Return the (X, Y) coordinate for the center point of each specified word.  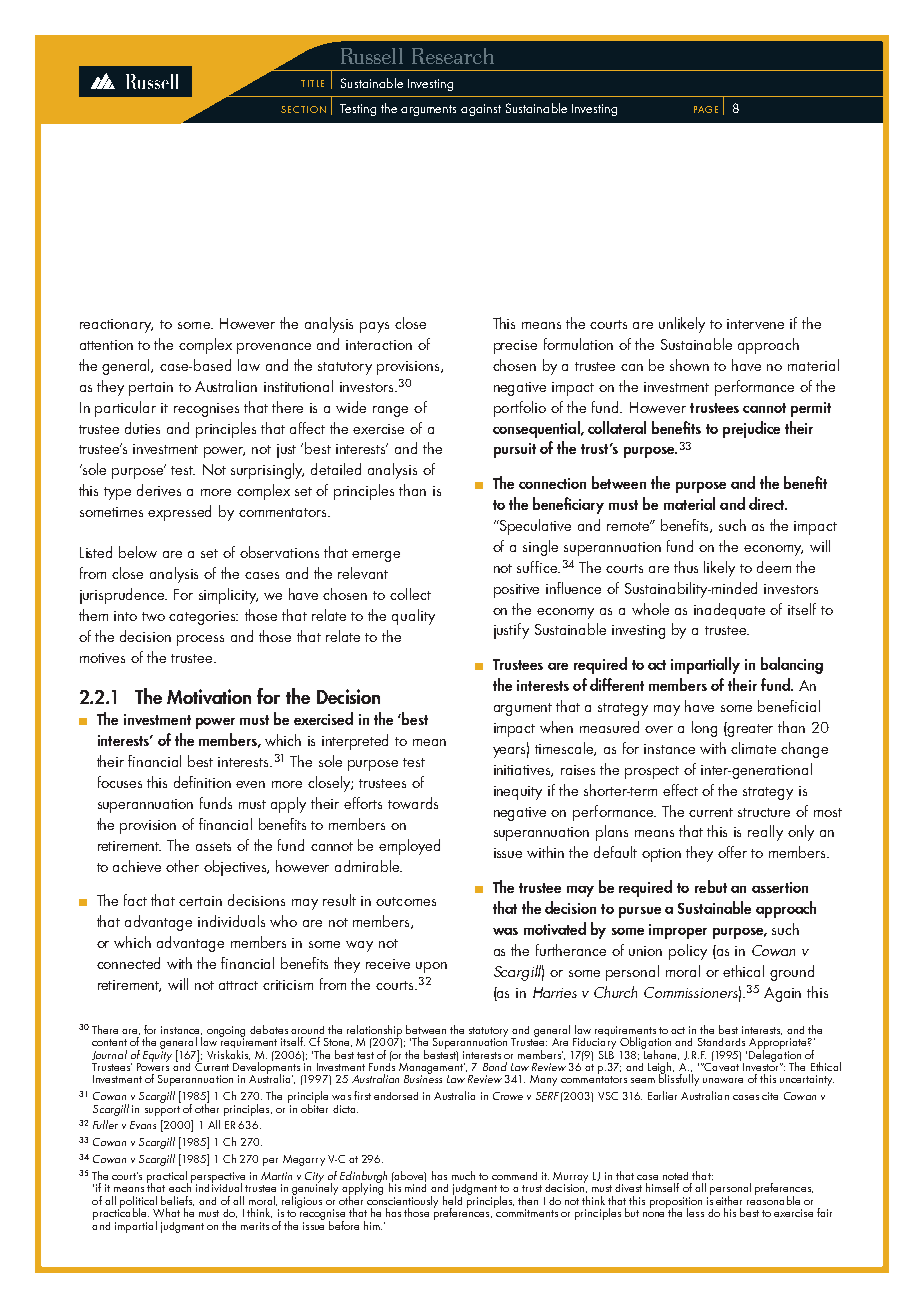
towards (413, 803)
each (180, 1186)
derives (159, 490)
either (729, 1200)
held (452, 1199)
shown (689, 365)
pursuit (515, 450)
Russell (372, 56)
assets (213, 846)
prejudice (751, 429)
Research (453, 56)
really (765, 833)
